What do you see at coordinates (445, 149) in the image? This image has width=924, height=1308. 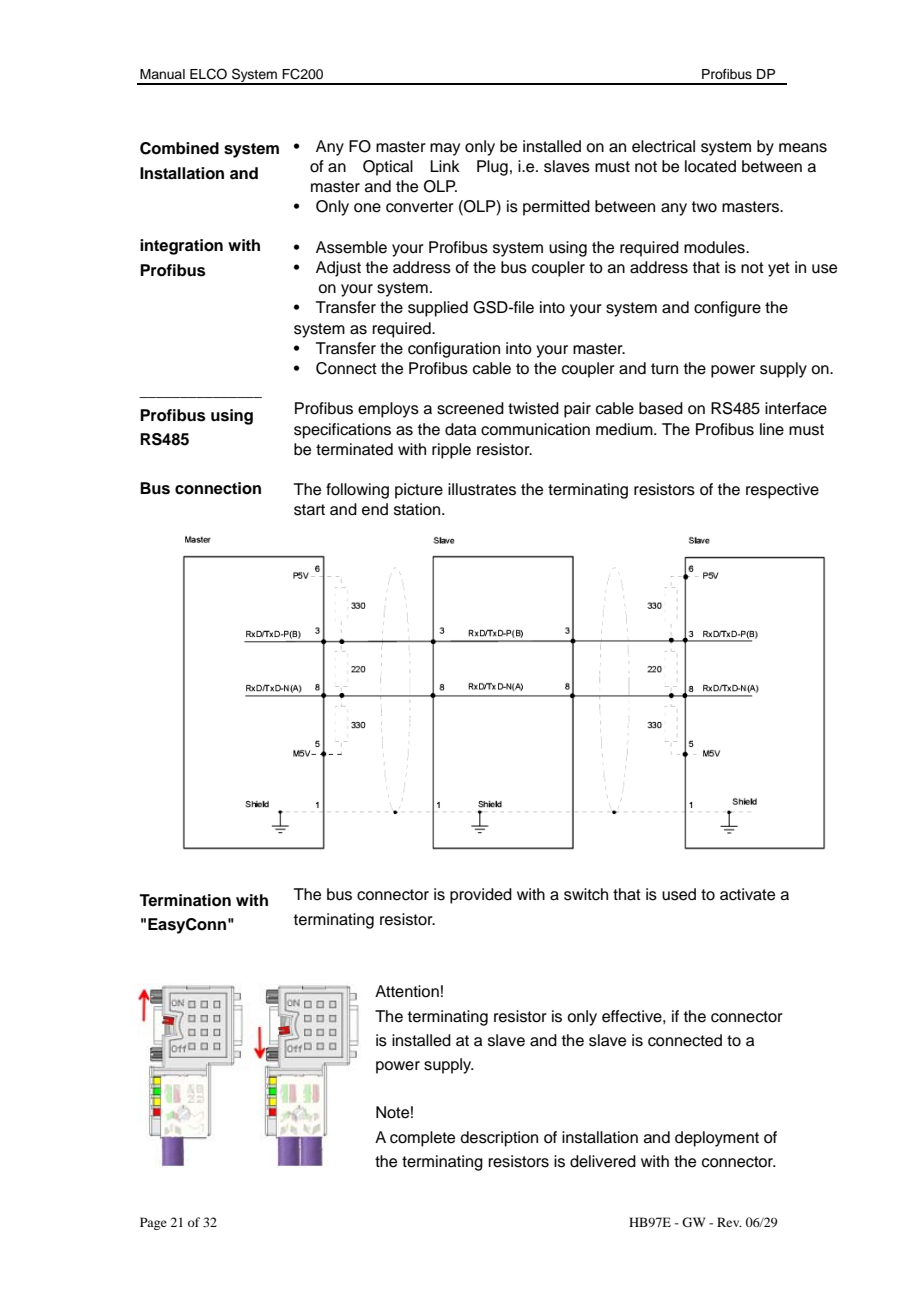 I see `may` at bounding box center [445, 149].
